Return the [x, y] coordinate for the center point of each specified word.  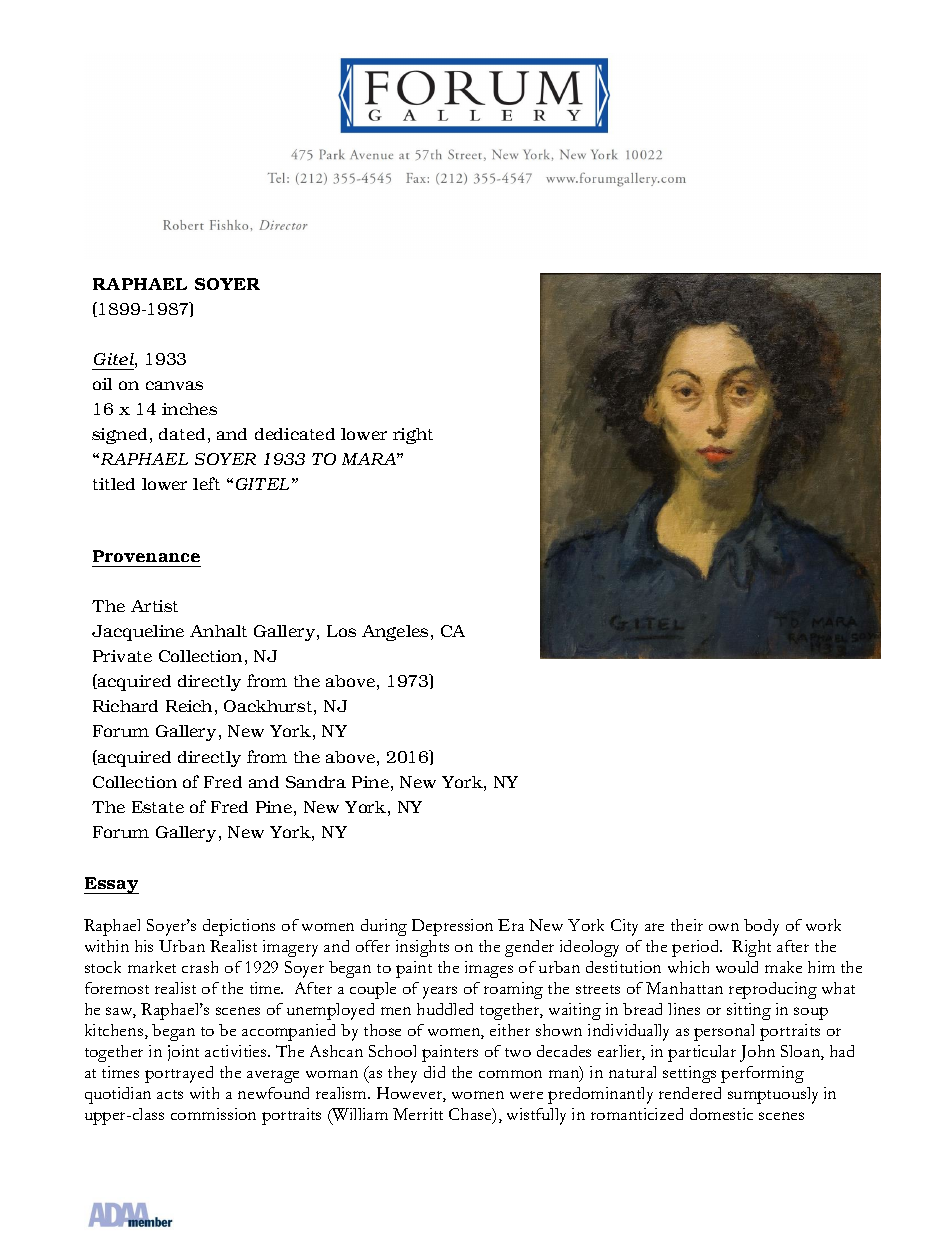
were [526, 1095]
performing [762, 1074]
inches [189, 409]
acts [170, 1094]
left [206, 483]
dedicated [295, 434]
